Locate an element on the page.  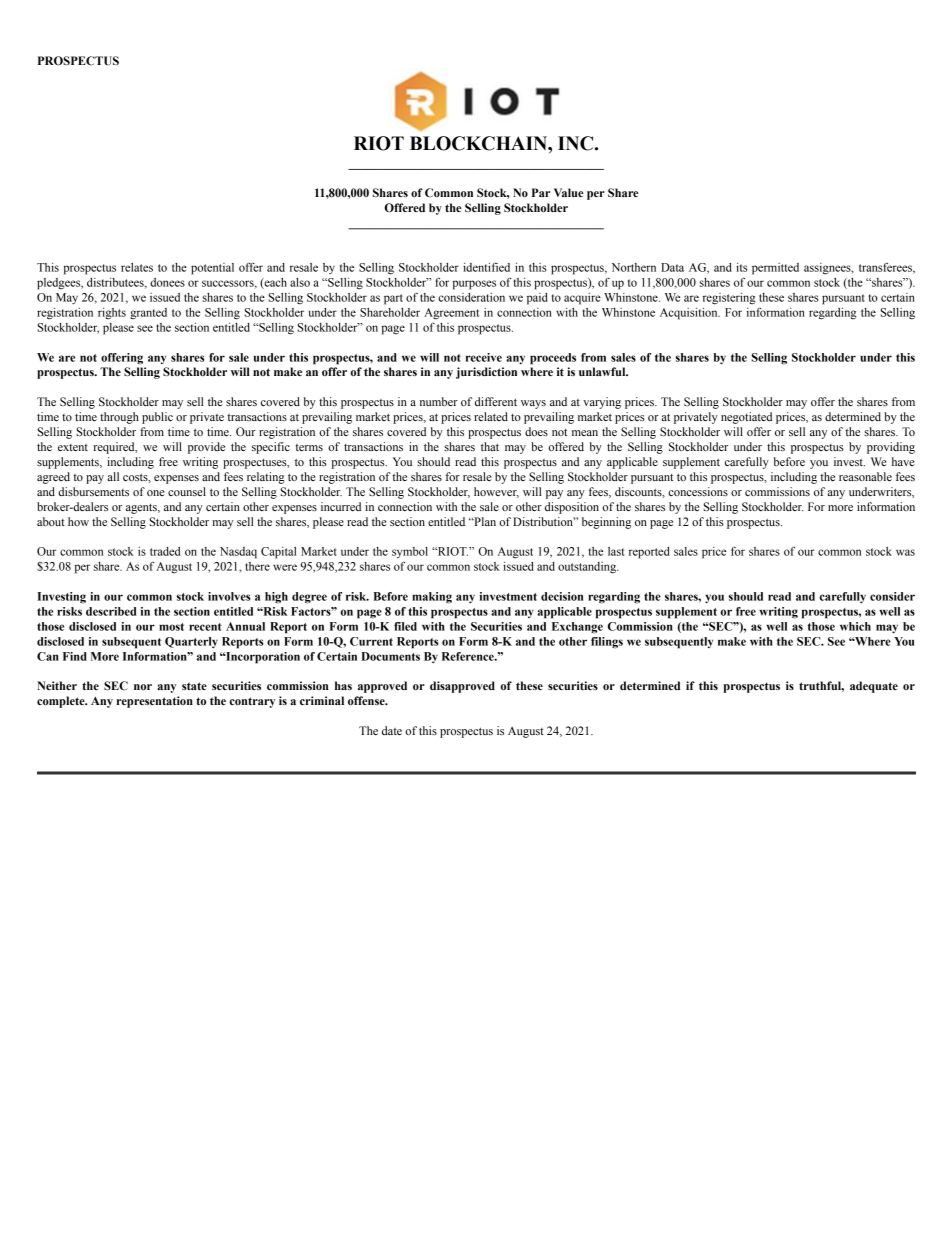
relates is located at coordinates (137, 267).
